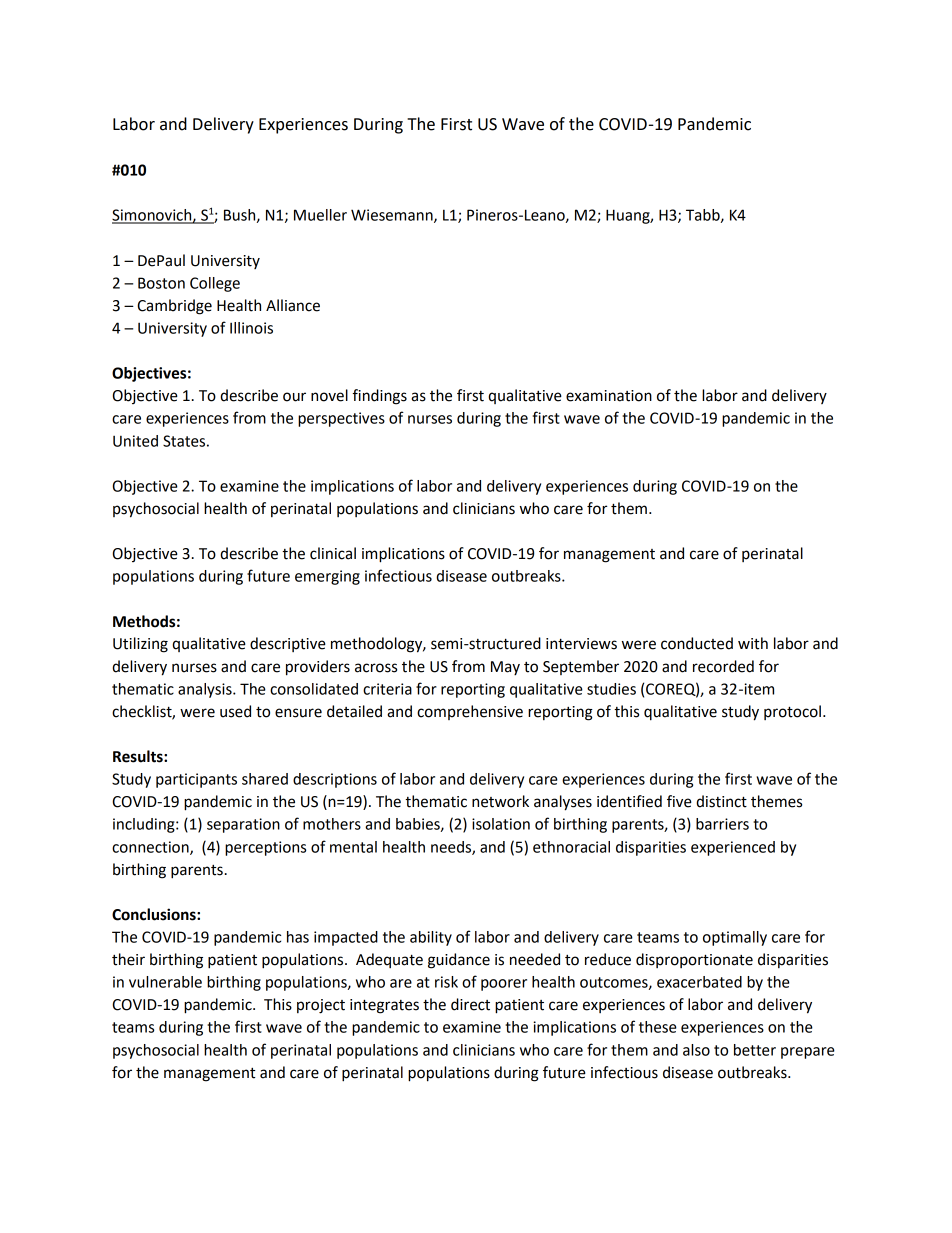  Describe the element at coordinates (753, 643) in the screenshot. I see `with` at that location.
